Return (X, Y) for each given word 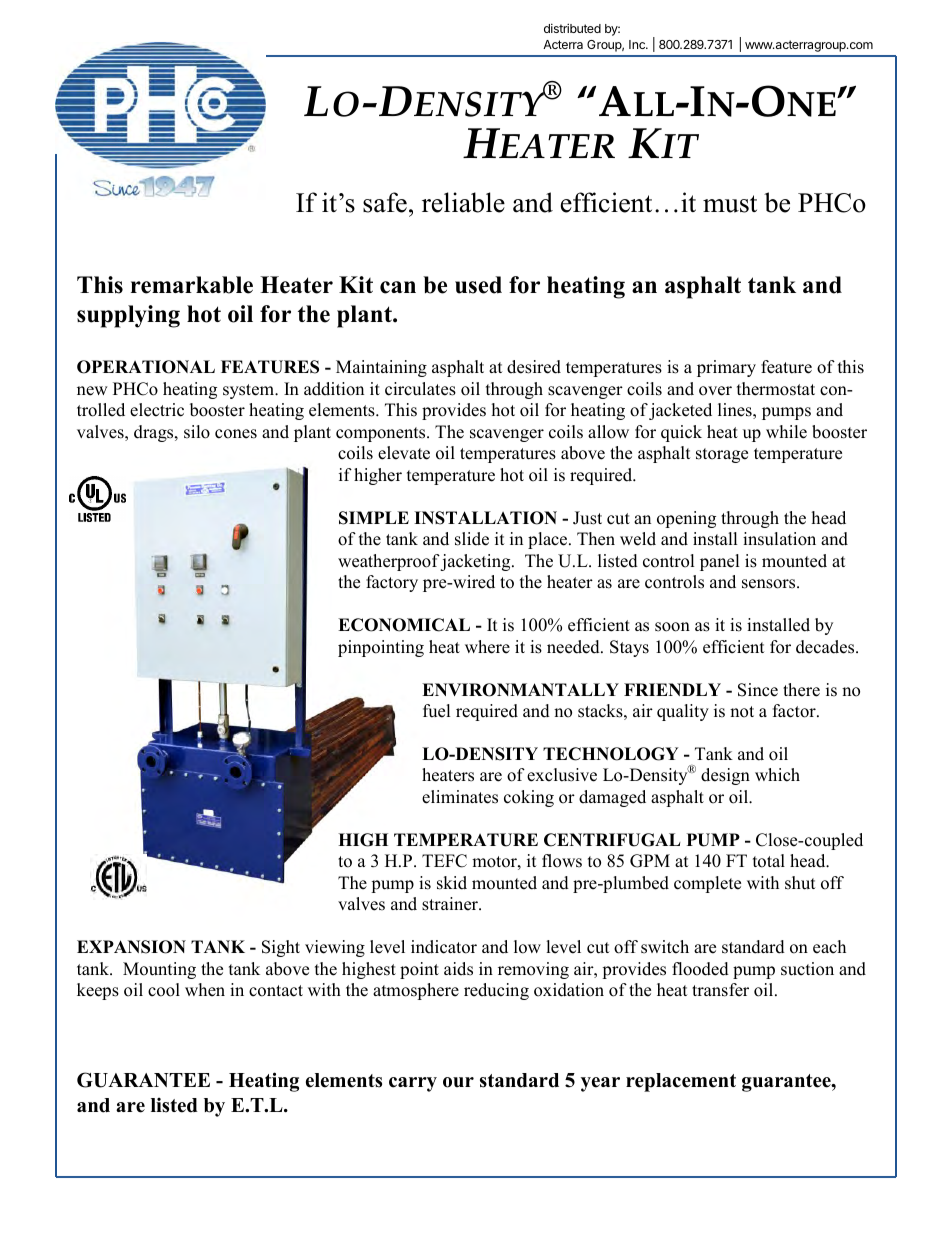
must (730, 204)
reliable (463, 202)
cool (164, 990)
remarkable (192, 285)
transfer (720, 990)
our (458, 1082)
